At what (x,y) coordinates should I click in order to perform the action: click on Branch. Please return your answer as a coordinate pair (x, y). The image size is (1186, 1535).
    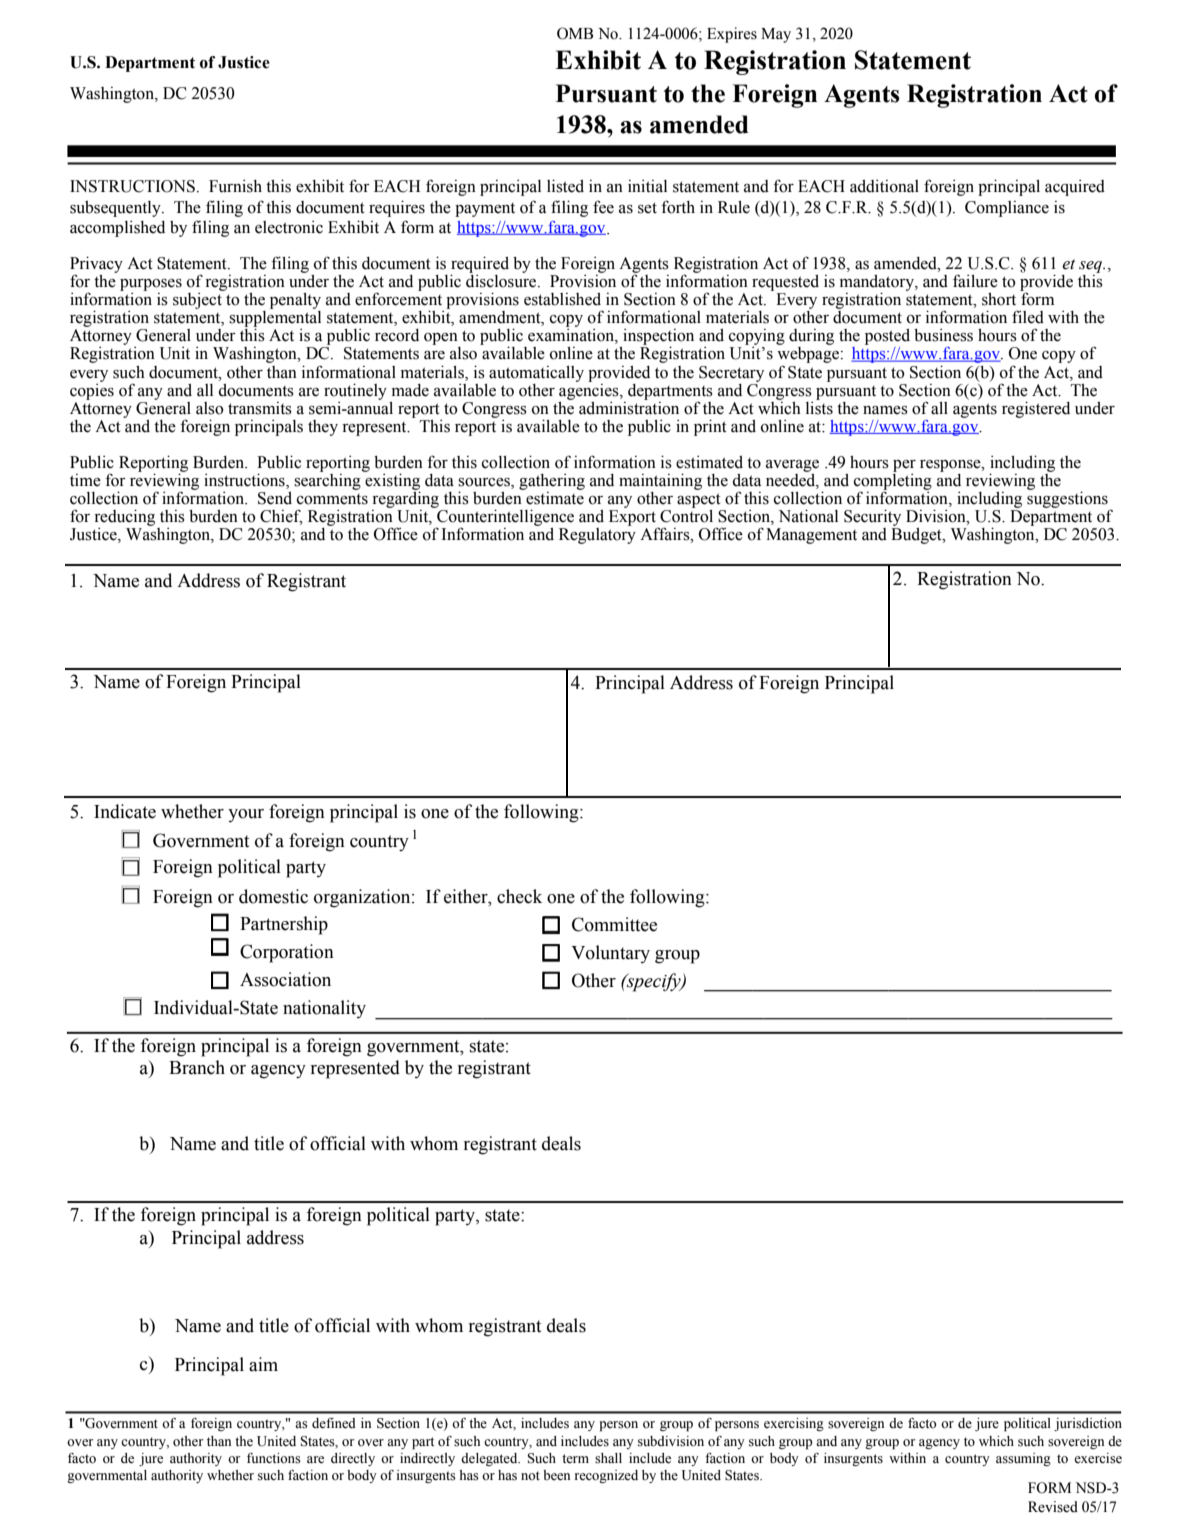
    Looking at the image, I should click on (197, 1067).
